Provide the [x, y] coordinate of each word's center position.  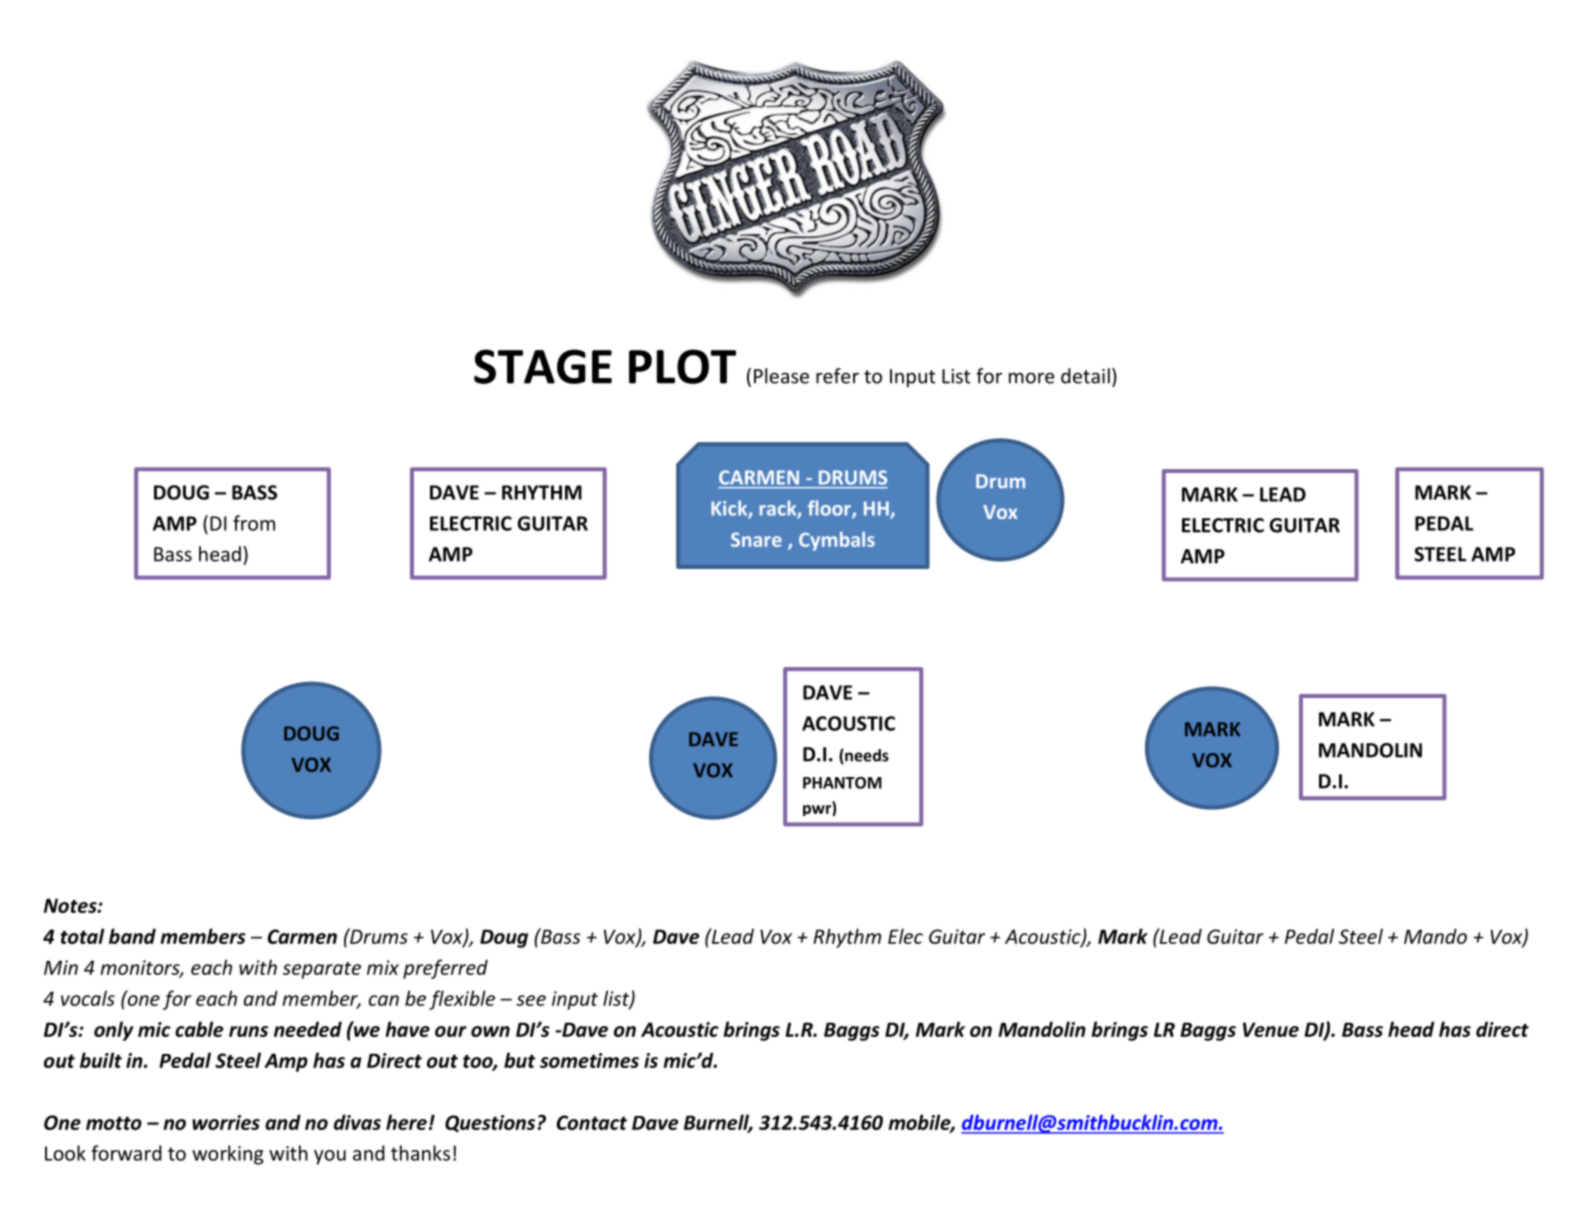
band [132, 936]
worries [226, 1122]
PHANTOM [842, 783]
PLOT [682, 366]
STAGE [543, 366]
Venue [1271, 1029]
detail [1085, 376]
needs [866, 756]
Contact [592, 1122]
